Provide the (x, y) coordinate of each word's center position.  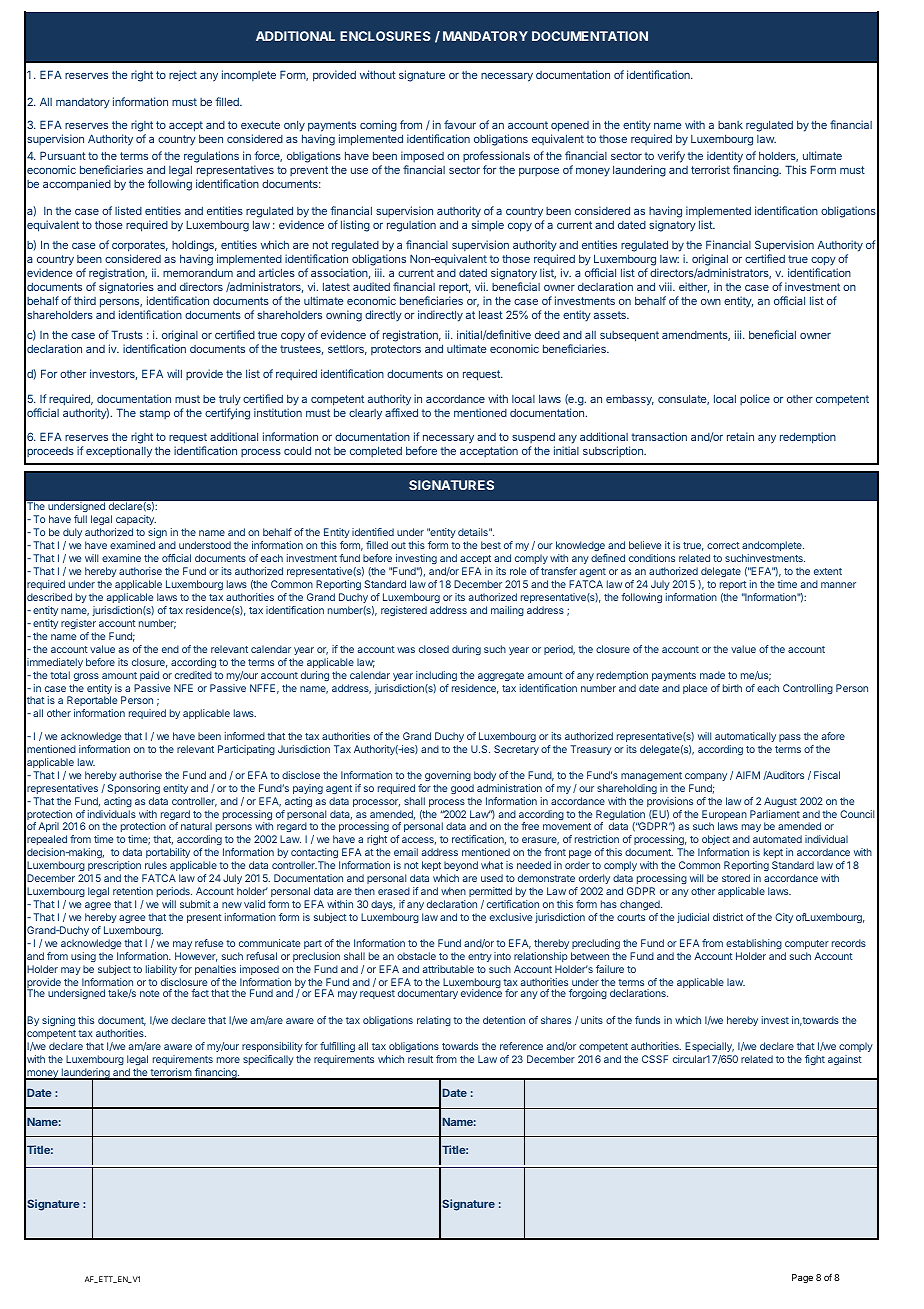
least (491, 314)
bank (730, 125)
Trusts (127, 334)
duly (72, 533)
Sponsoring (133, 789)
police (755, 399)
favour (460, 124)
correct (723, 545)
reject (183, 75)
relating (434, 1021)
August (780, 802)
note (149, 993)
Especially (709, 1047)
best (491, 545)
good (462, 789)
